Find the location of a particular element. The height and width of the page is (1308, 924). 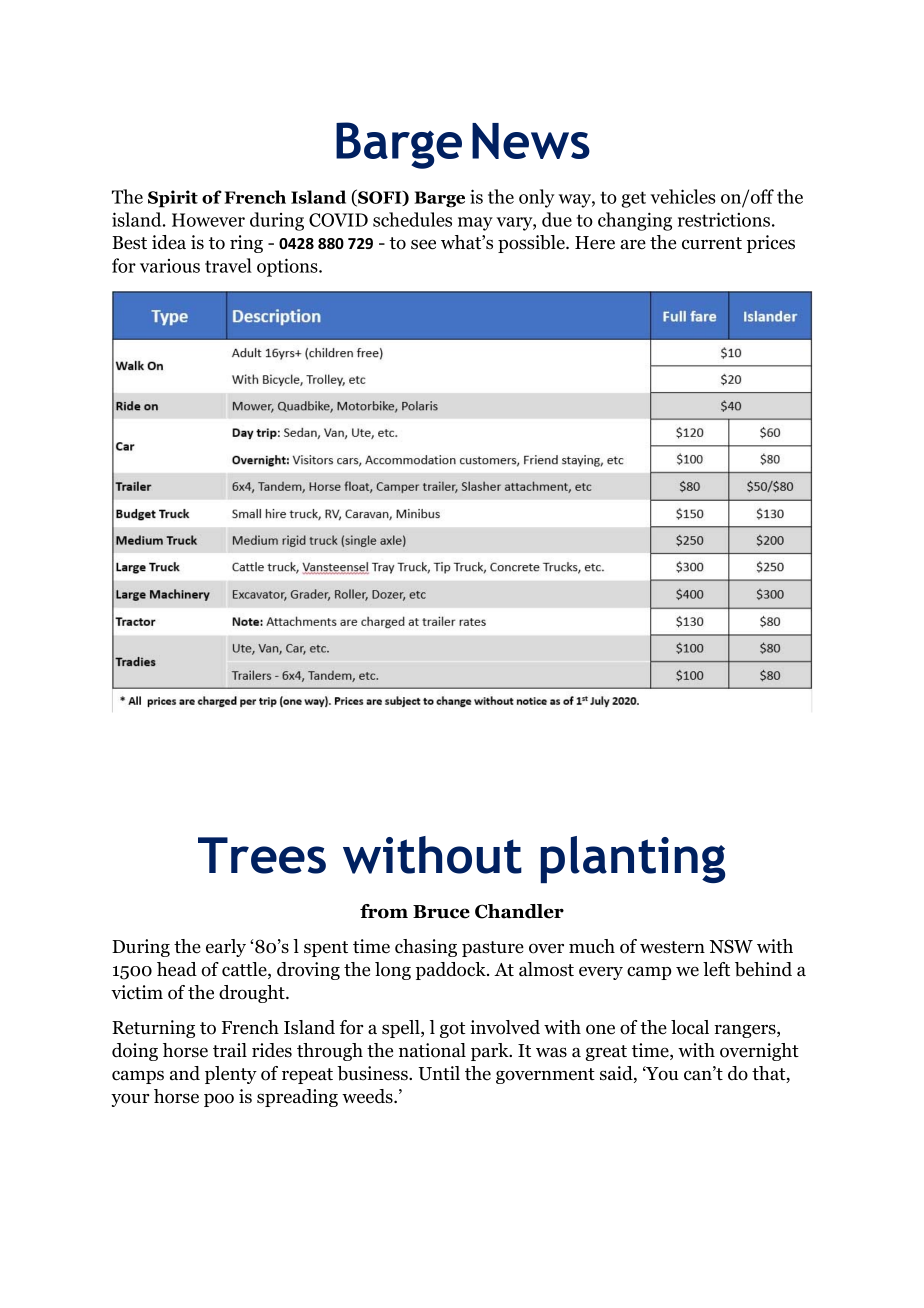

Until is located at coordinates (439, 1073).
